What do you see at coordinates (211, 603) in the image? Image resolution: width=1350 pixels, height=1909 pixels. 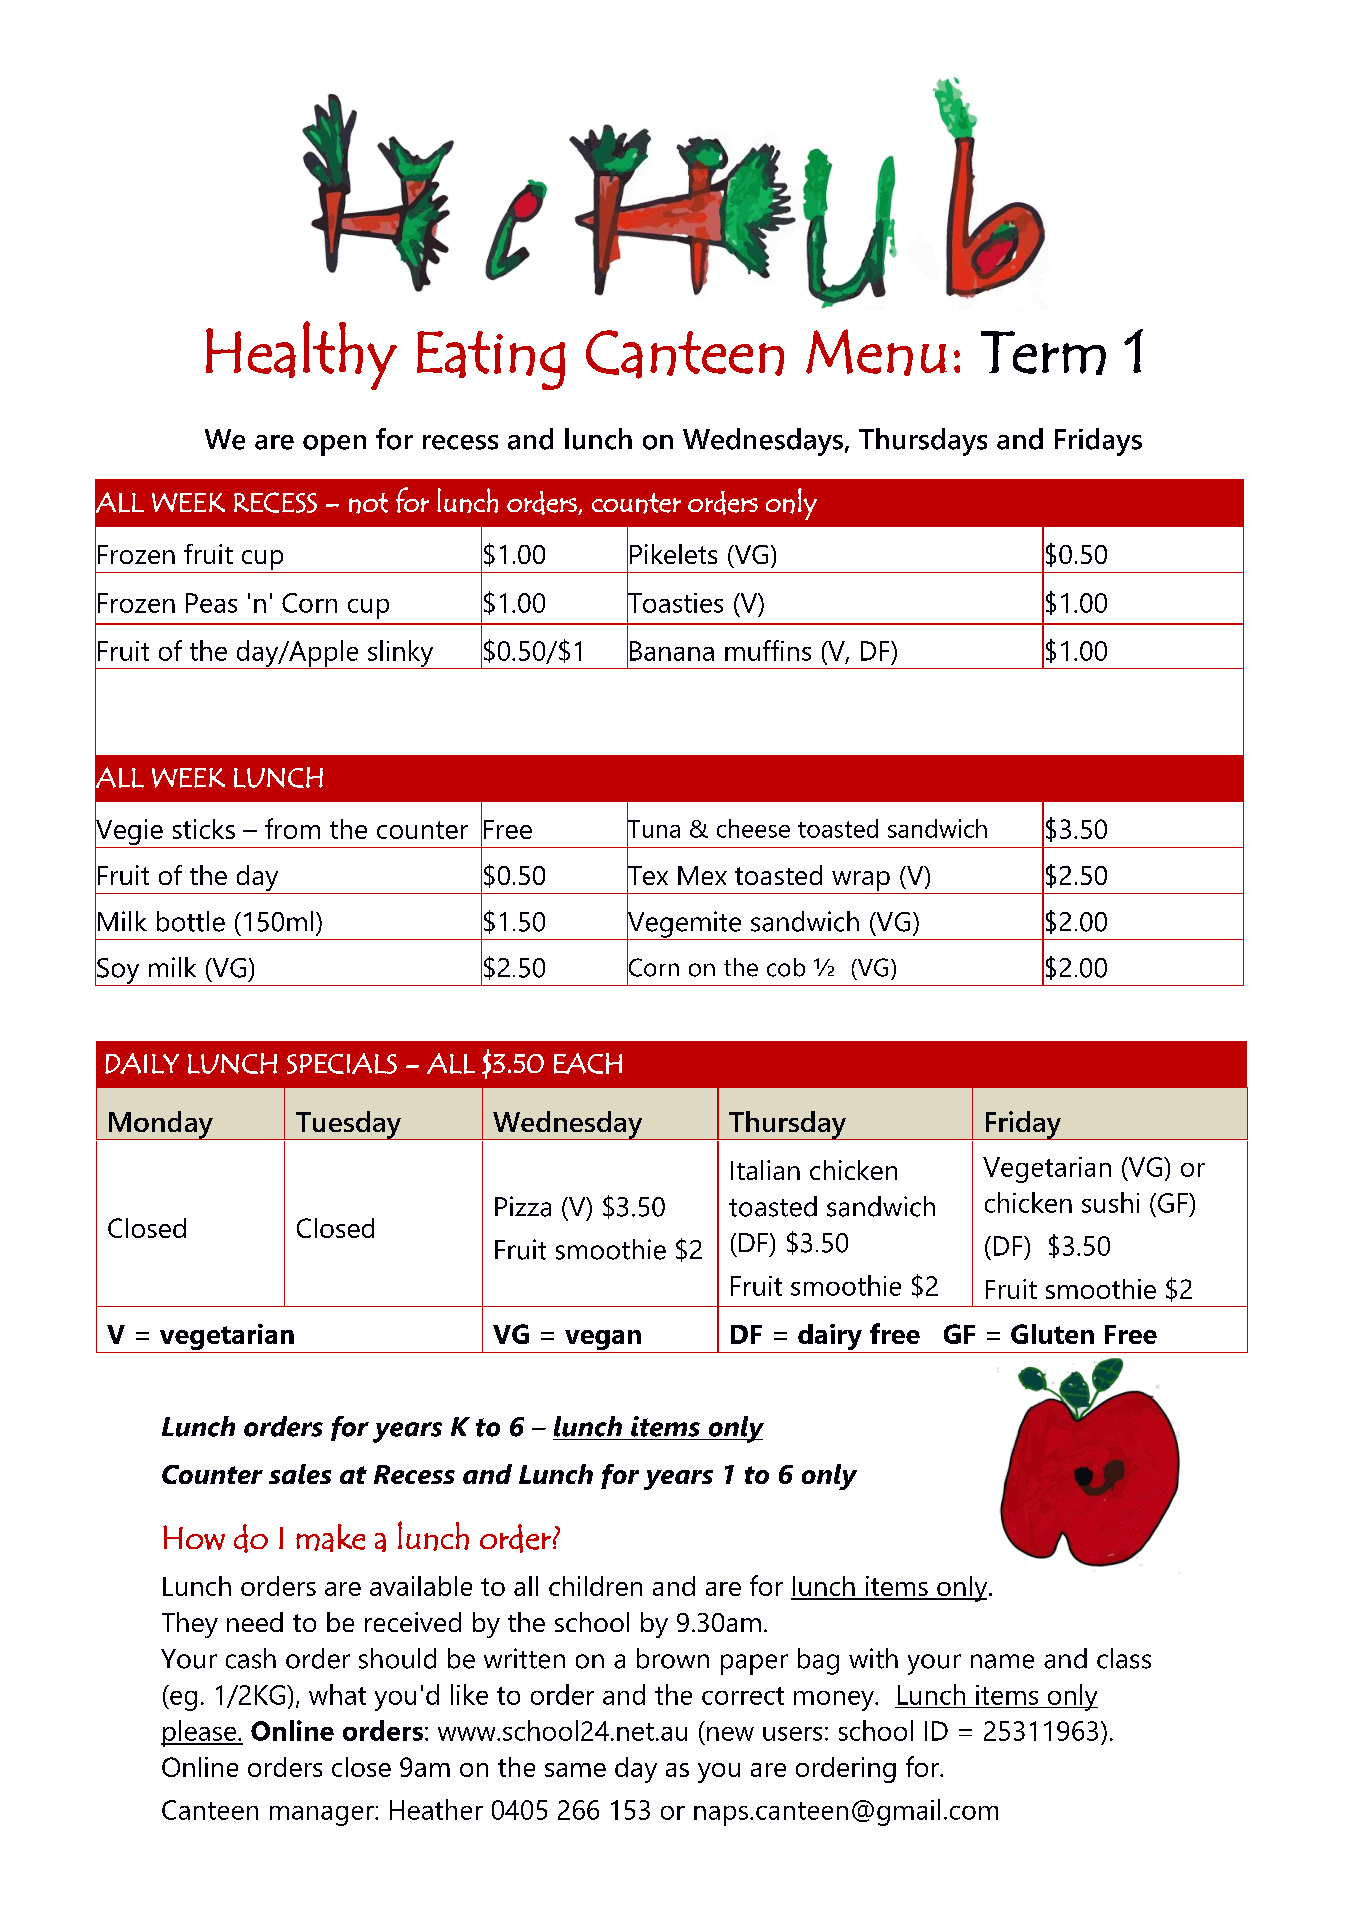 I see `Peas` at bounding box center [211, 603].
